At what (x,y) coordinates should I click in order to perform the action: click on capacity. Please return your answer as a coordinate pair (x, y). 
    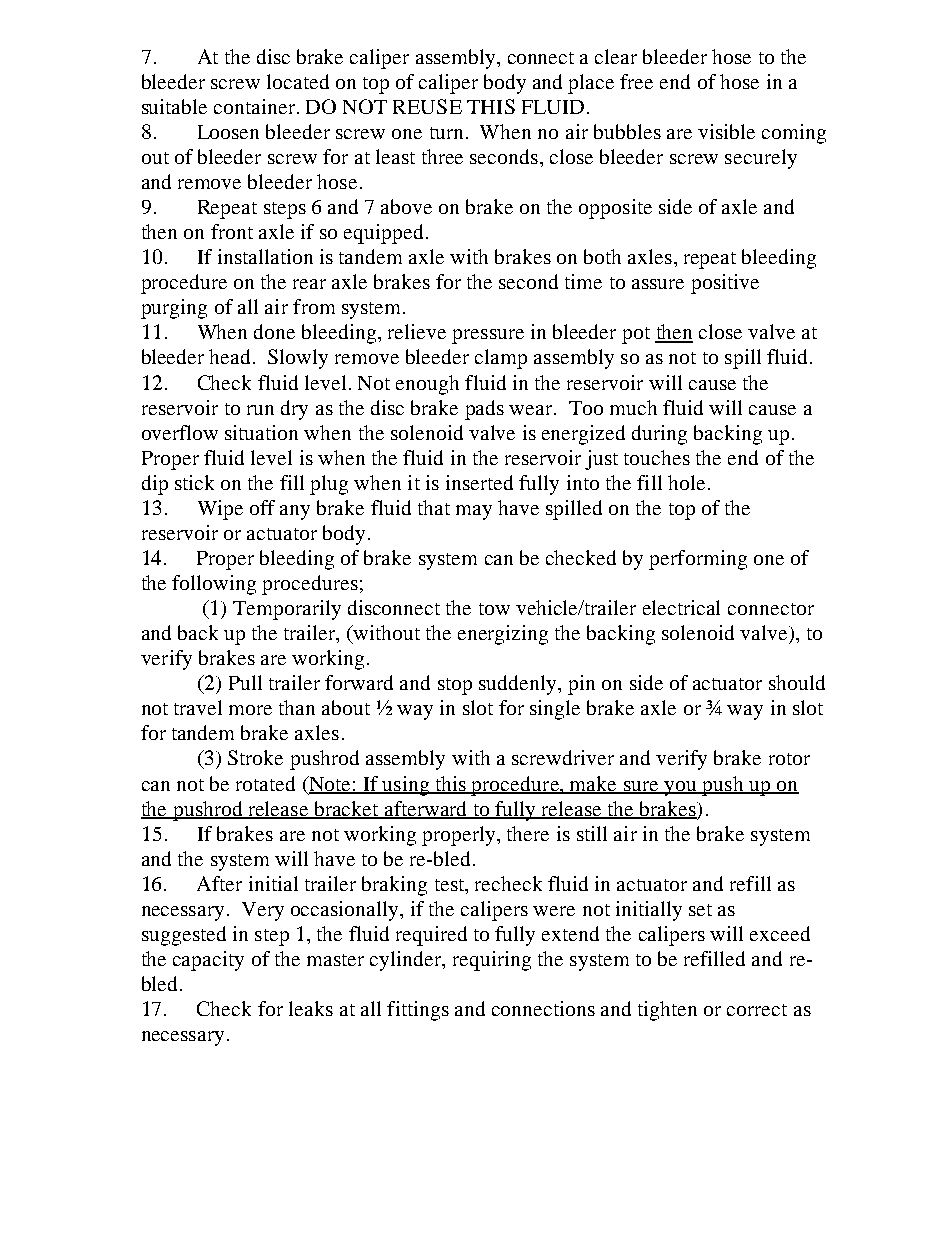
    Looking at the image, I should click on (208, 961).
